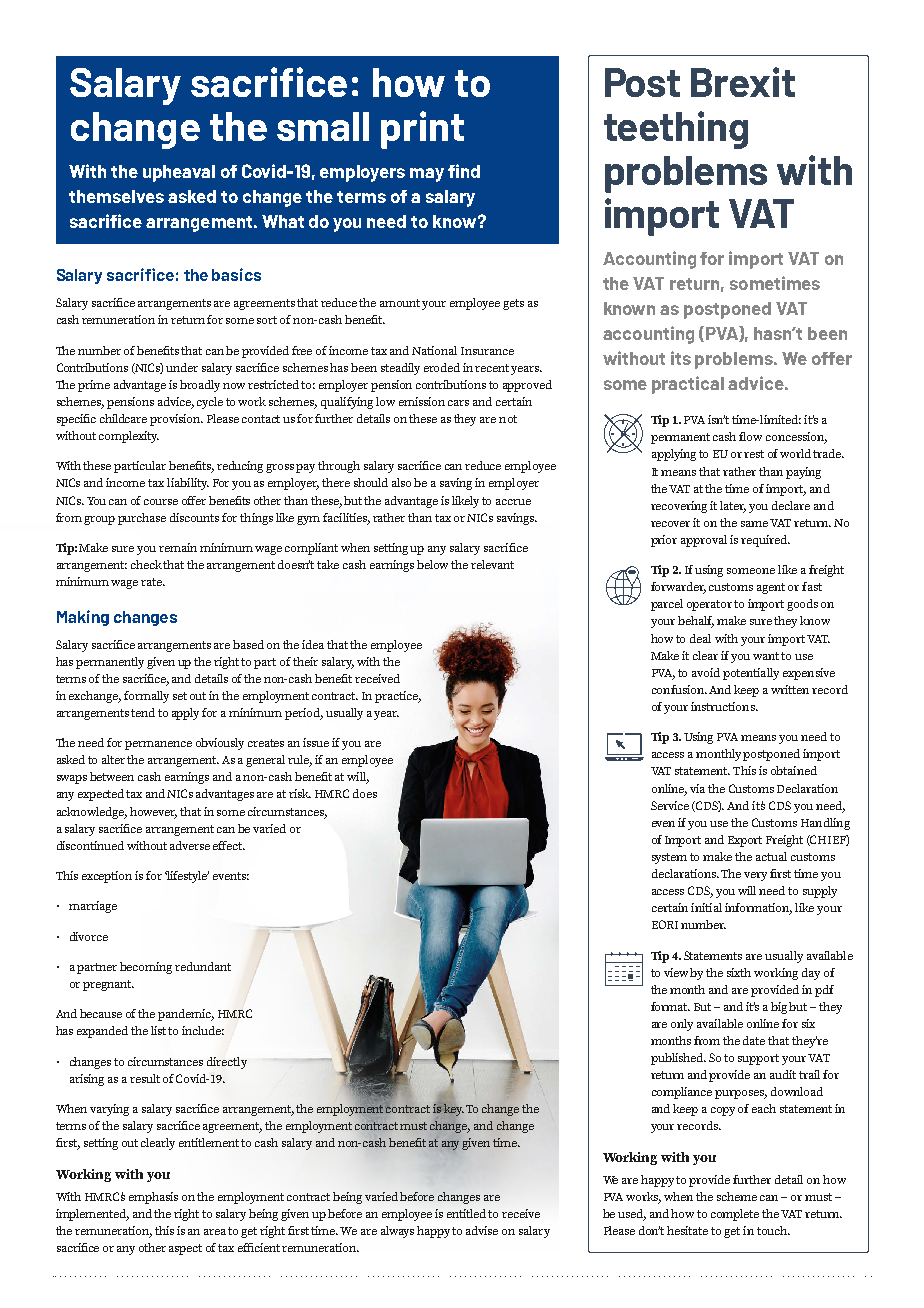 The height and width of the page is (1308, 924). I want to click on upheaval, so click(179, 173).
